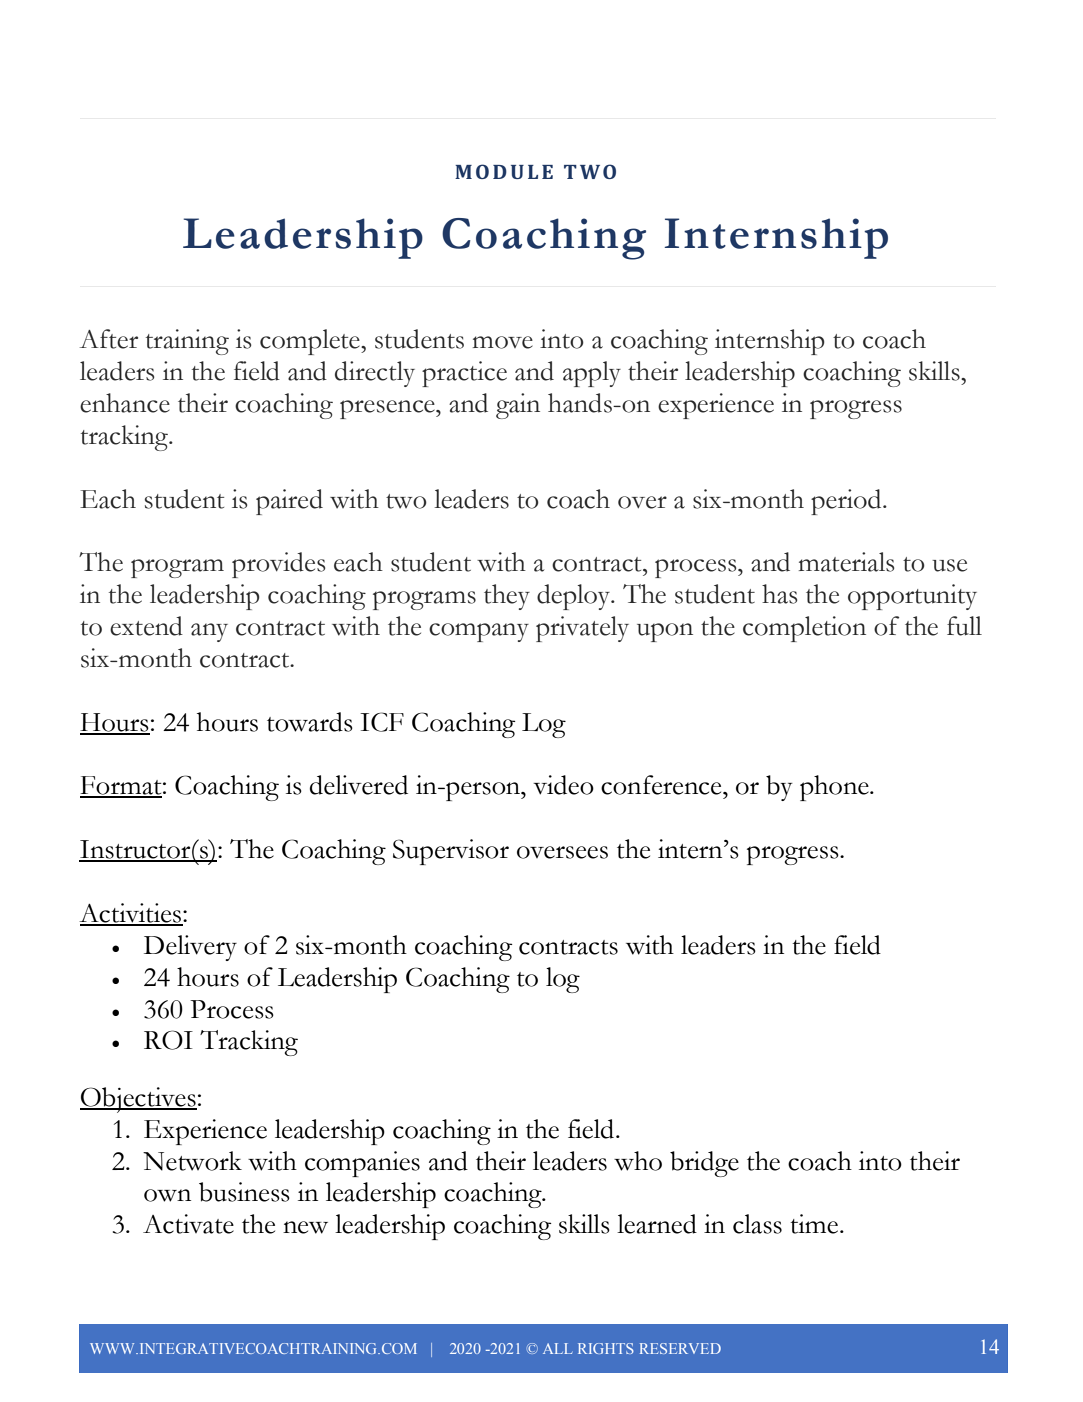 This document has height=1402, width=1083. I want to click on they, so click(507, 597).
